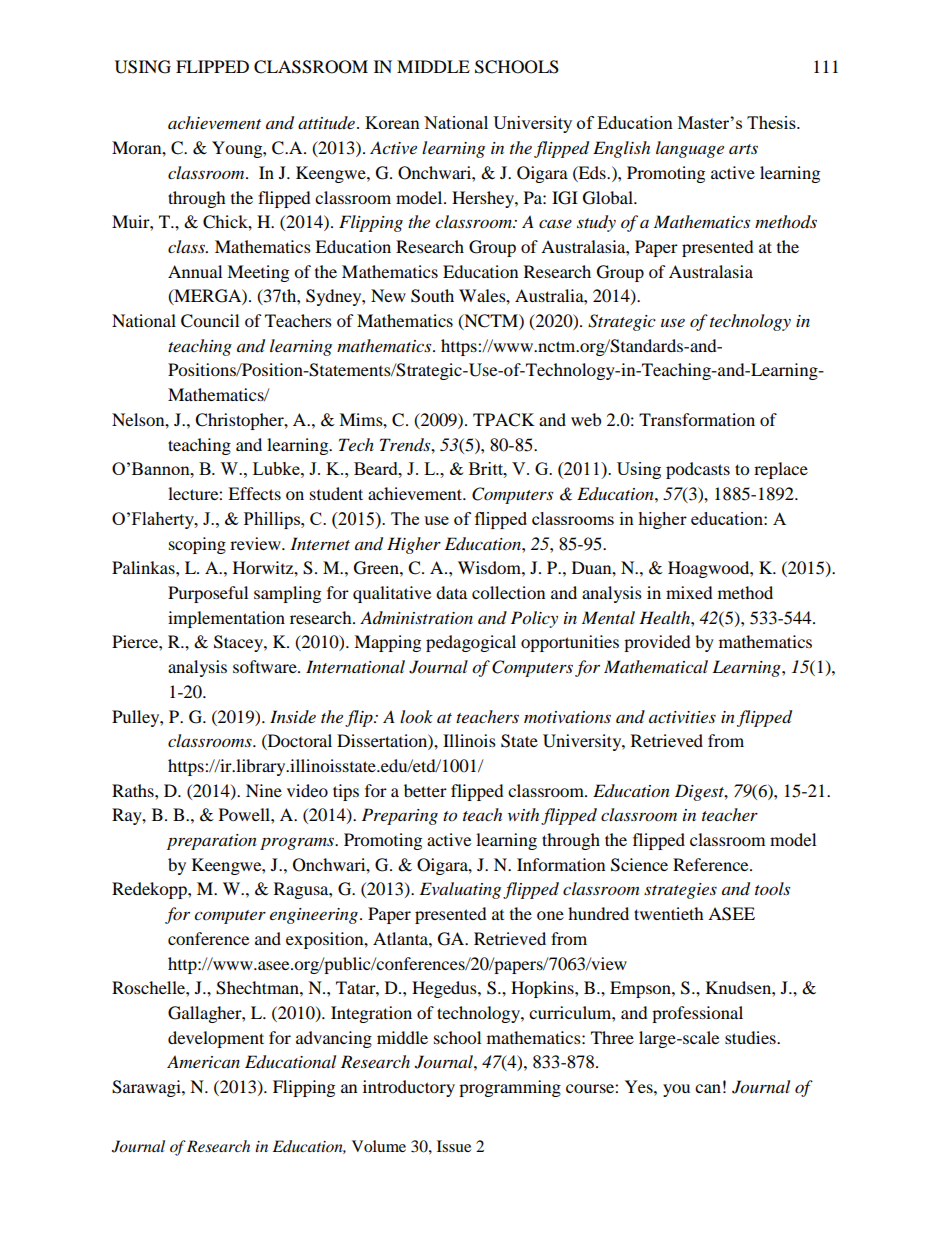 This document has height=1233, width=952. I want to click on Reference, so click(712, 864).
